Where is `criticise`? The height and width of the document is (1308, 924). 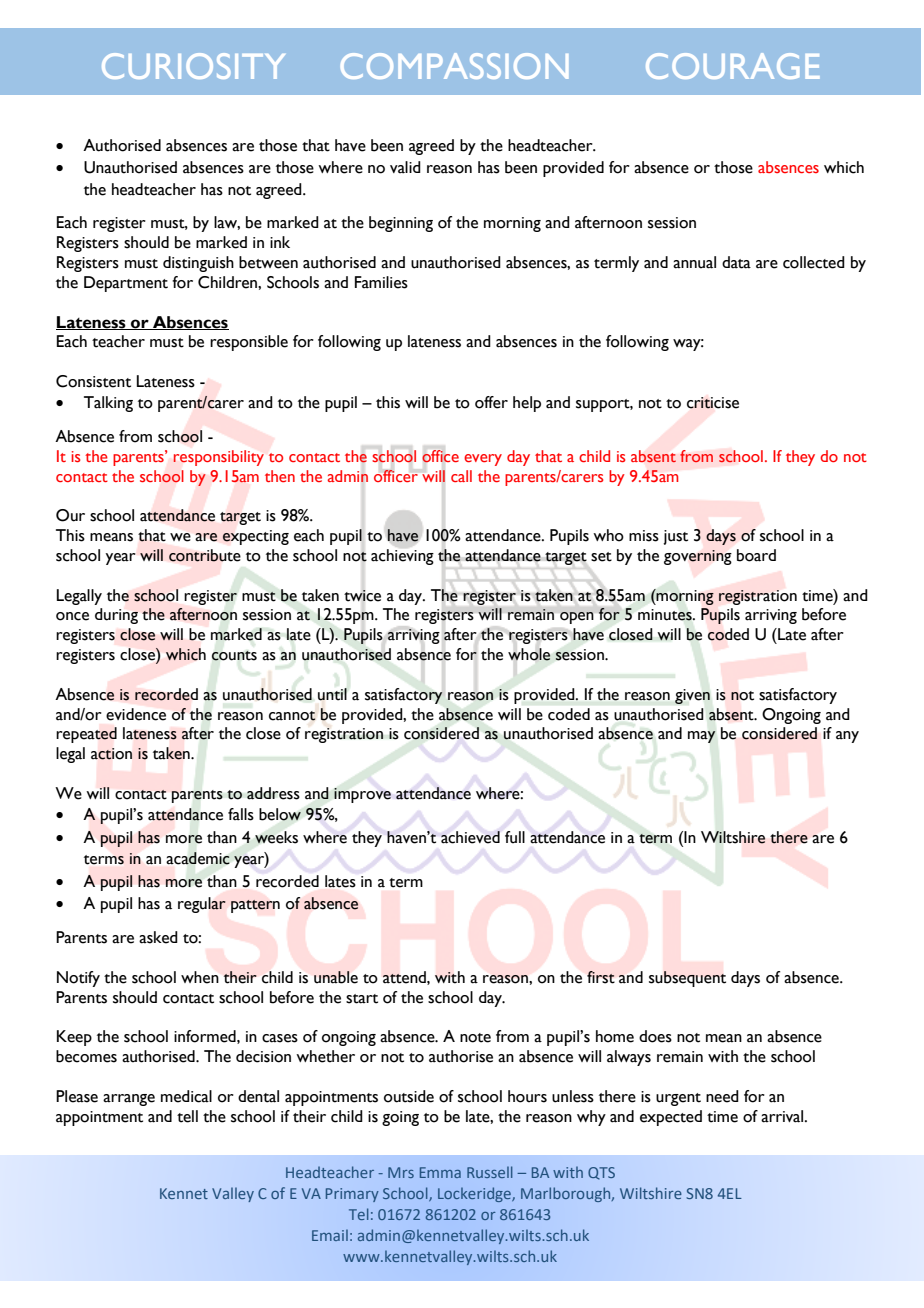
criticise is located at coordinates (713, 403).
